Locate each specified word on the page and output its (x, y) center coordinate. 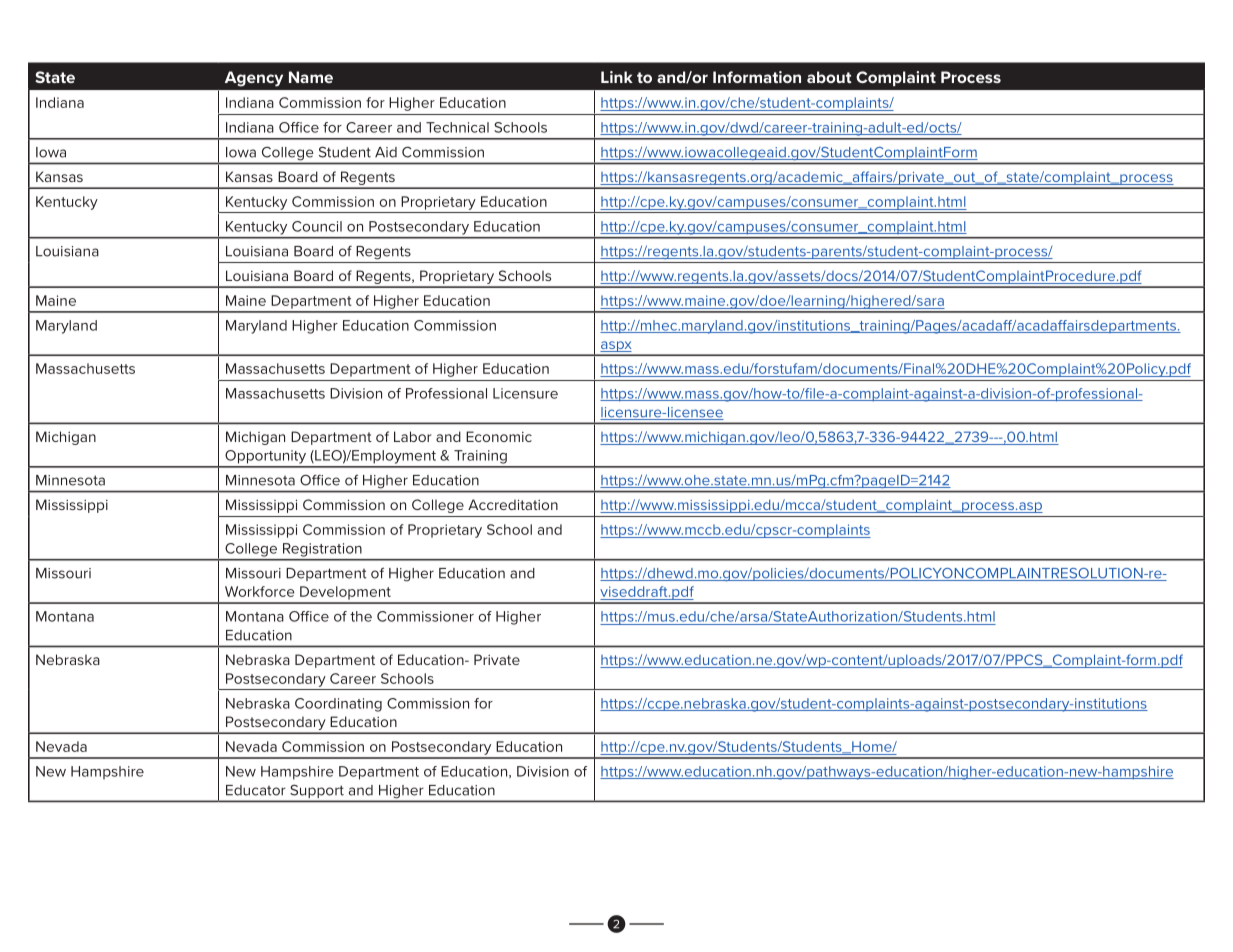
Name (311, 77)
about (829, 77)
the (361, 616)
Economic (499, 436)
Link (617, 77)
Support (317, 793)
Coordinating (338, 705)
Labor (412, 436)
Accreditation (513, 504)
